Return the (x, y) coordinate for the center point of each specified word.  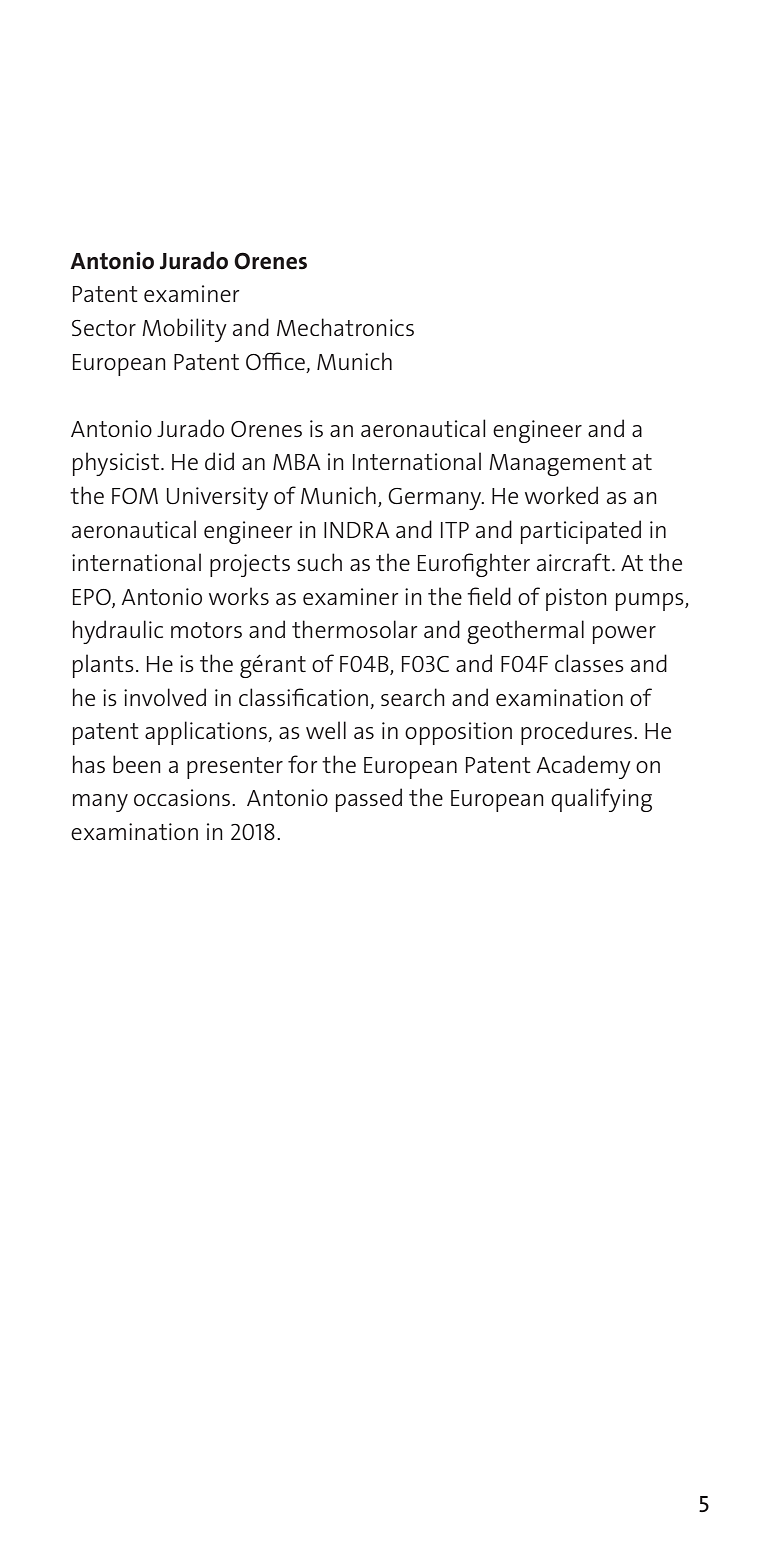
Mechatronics (345, 327)
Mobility (184, 330)
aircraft (573, 562)
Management (557, 465)
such (319, 562)
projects (250, 565)
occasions (183, 797)
